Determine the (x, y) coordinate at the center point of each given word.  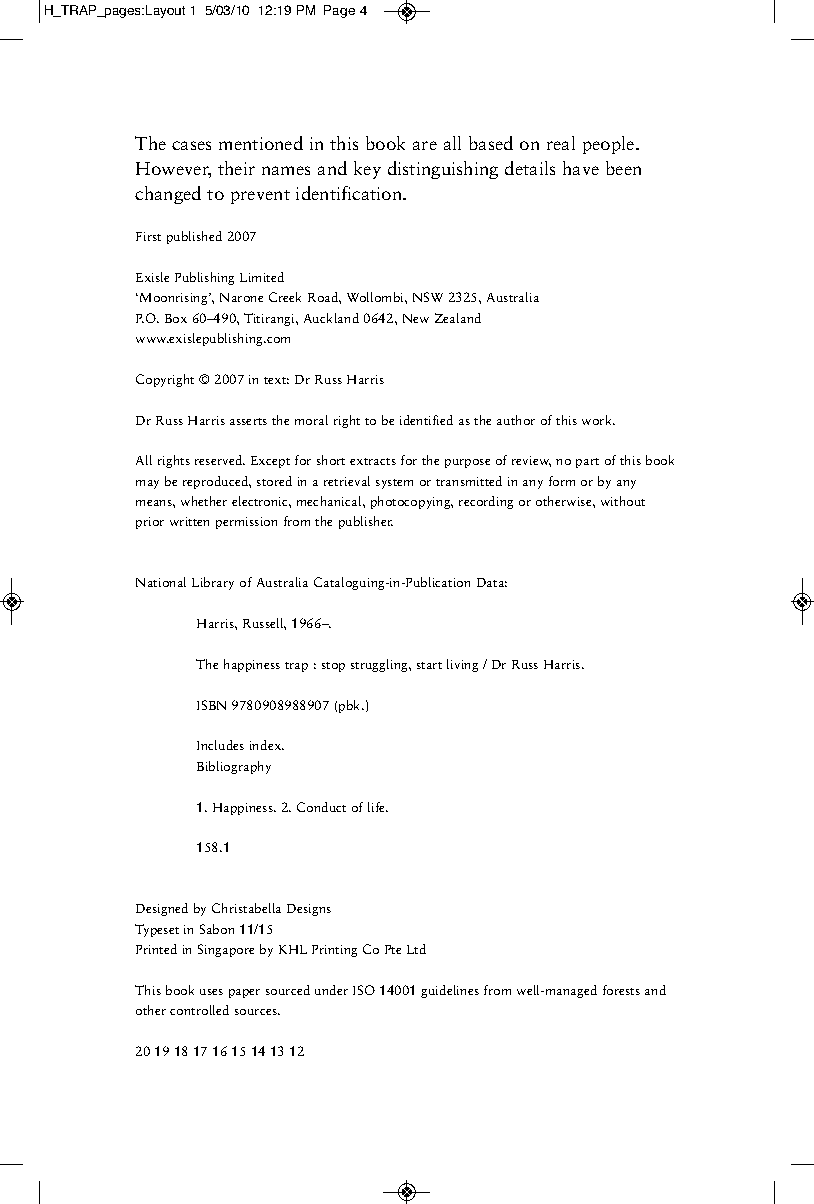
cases (191, 145)
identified (426, 420)
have (581, 168)
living (462, 665)
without (623, 501)
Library (213, 583)
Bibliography (234, 767)
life (377, 807)
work (598, 420)
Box (176, 318)
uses (211, 992)
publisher (366, 522)
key (367, 170)
